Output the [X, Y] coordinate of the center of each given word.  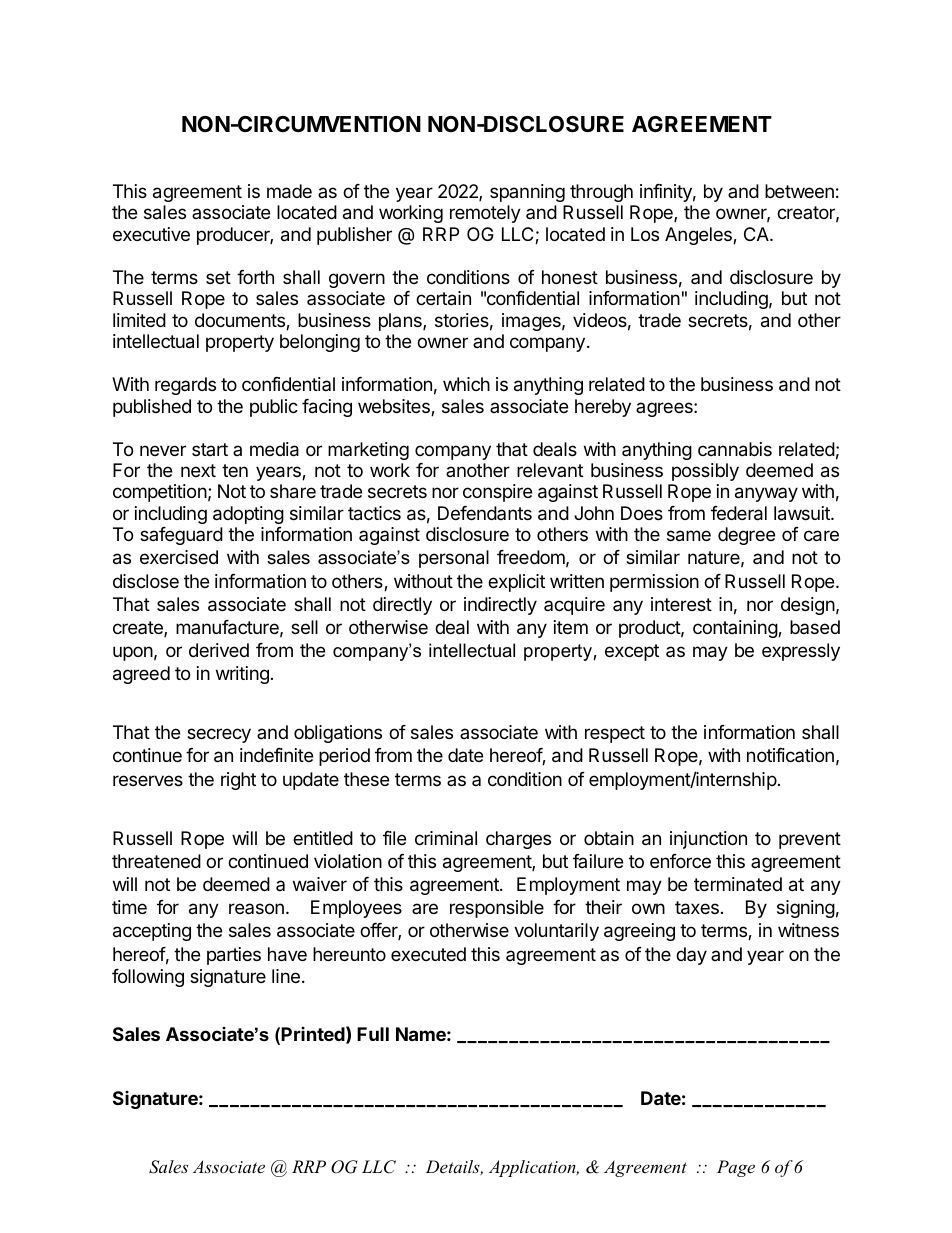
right [238, 781]
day [691, 956]
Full [373, 1034]
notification [790, 755]
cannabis [735, 449]
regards [185, 386]
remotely [485, 214]
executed [428, 954]
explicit [516, 583]
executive [151, 234]
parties [234, 956]
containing [736, 629]
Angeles [699, 236]
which [466, 384]
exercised [179, 557]
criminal [446, 838]
